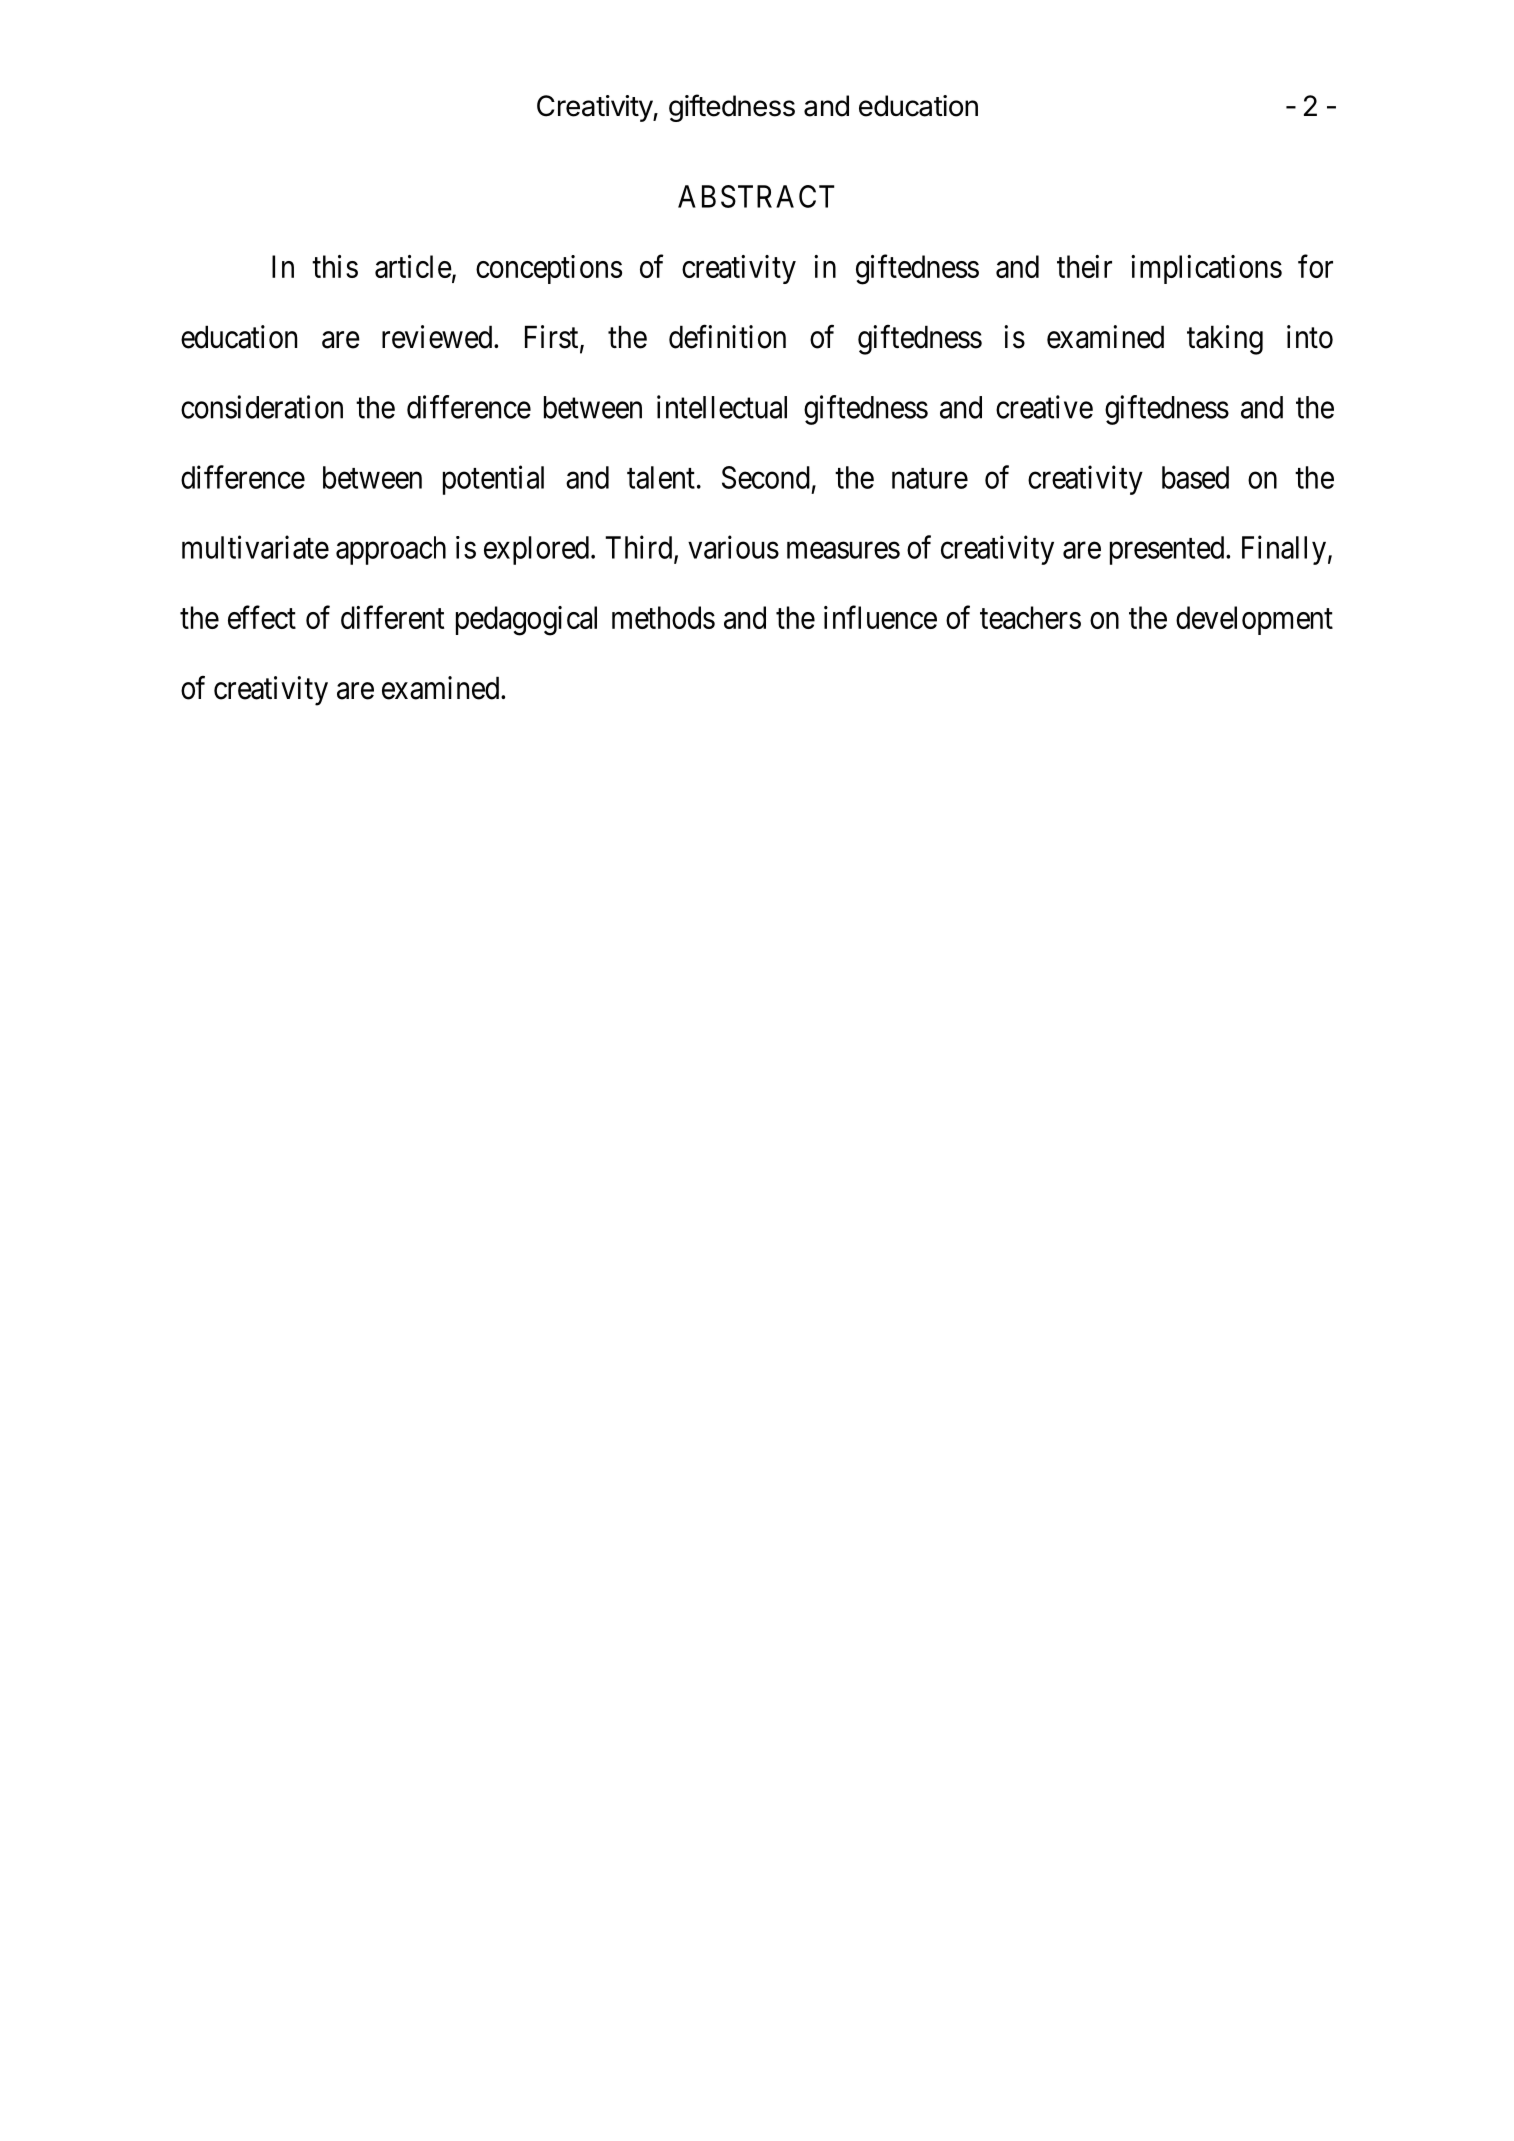 The image size is (1514, 2141). What do you see at coordinates (413, 266) in the screenshot?
I see `article` at bounding box center [413, 266].
